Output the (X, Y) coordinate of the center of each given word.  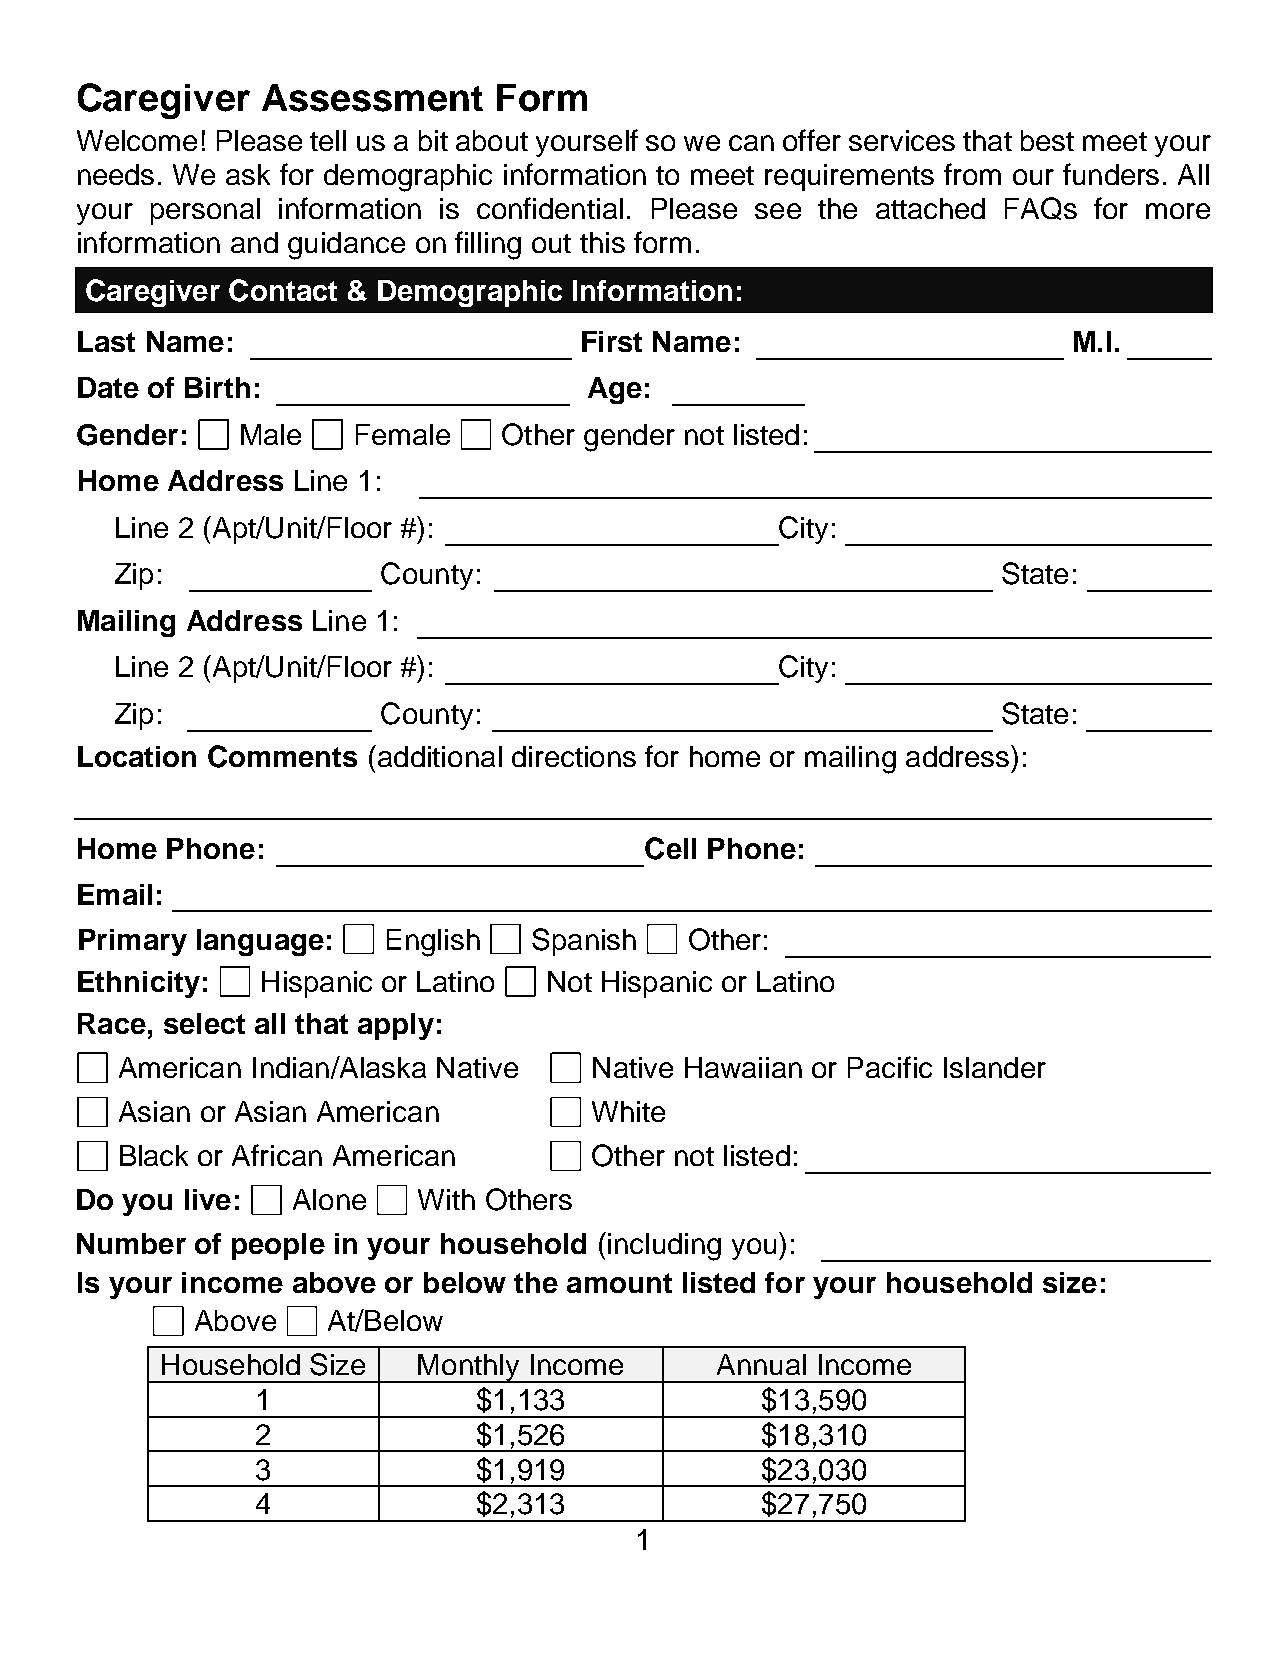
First (612, 341)
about (492, 140)
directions (574, 756)
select (204, 1023)
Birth (217, 387)
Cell (670, 848)
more (1178, 211)
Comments (282, 756)
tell (328, 140)
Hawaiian (743, 1067)
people (278, 1246)
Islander (995, 1067)
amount (619, 1283)
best (1047, 140)
